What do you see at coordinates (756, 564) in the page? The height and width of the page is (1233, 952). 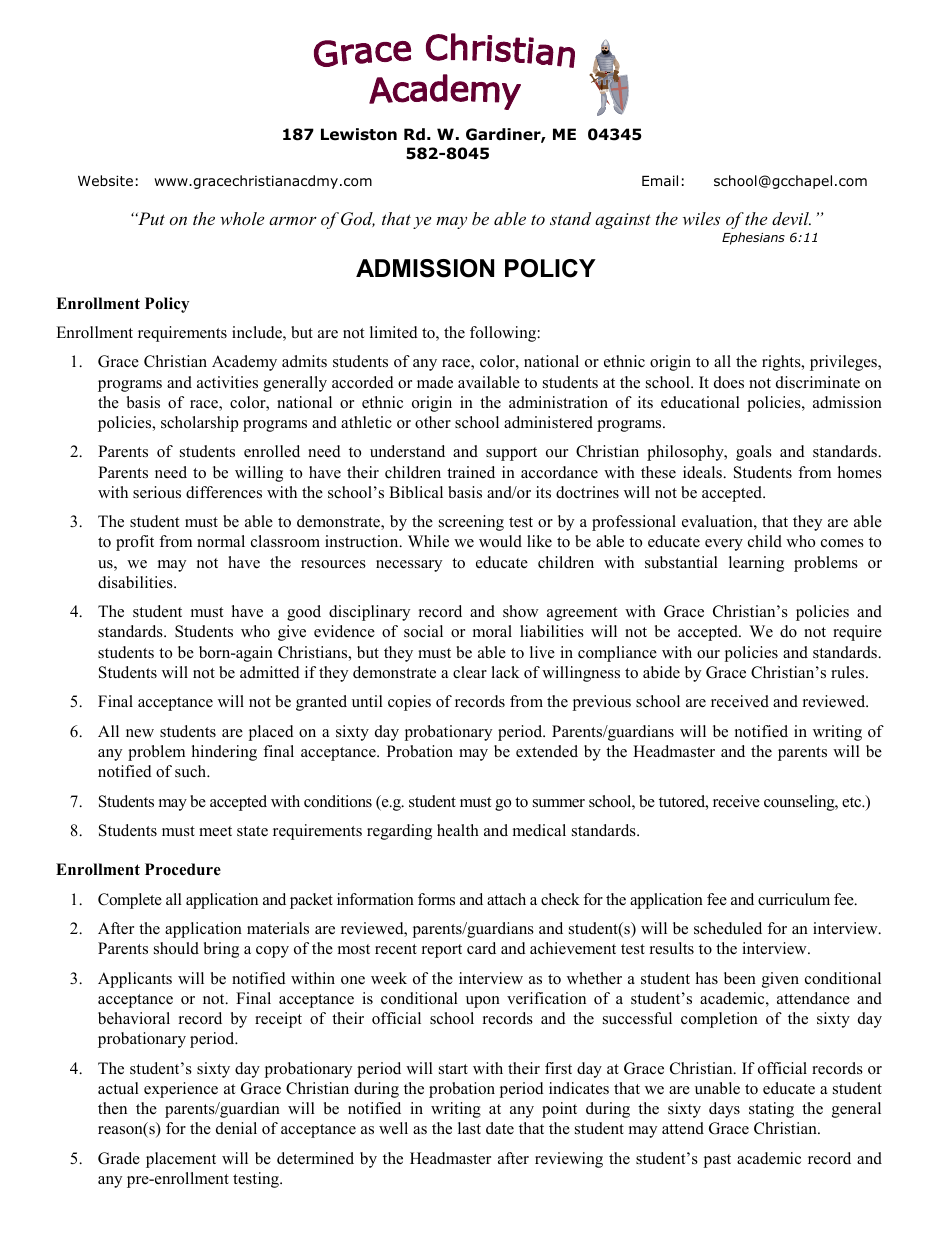 I see `learning` at bounding box center [756, 564].
